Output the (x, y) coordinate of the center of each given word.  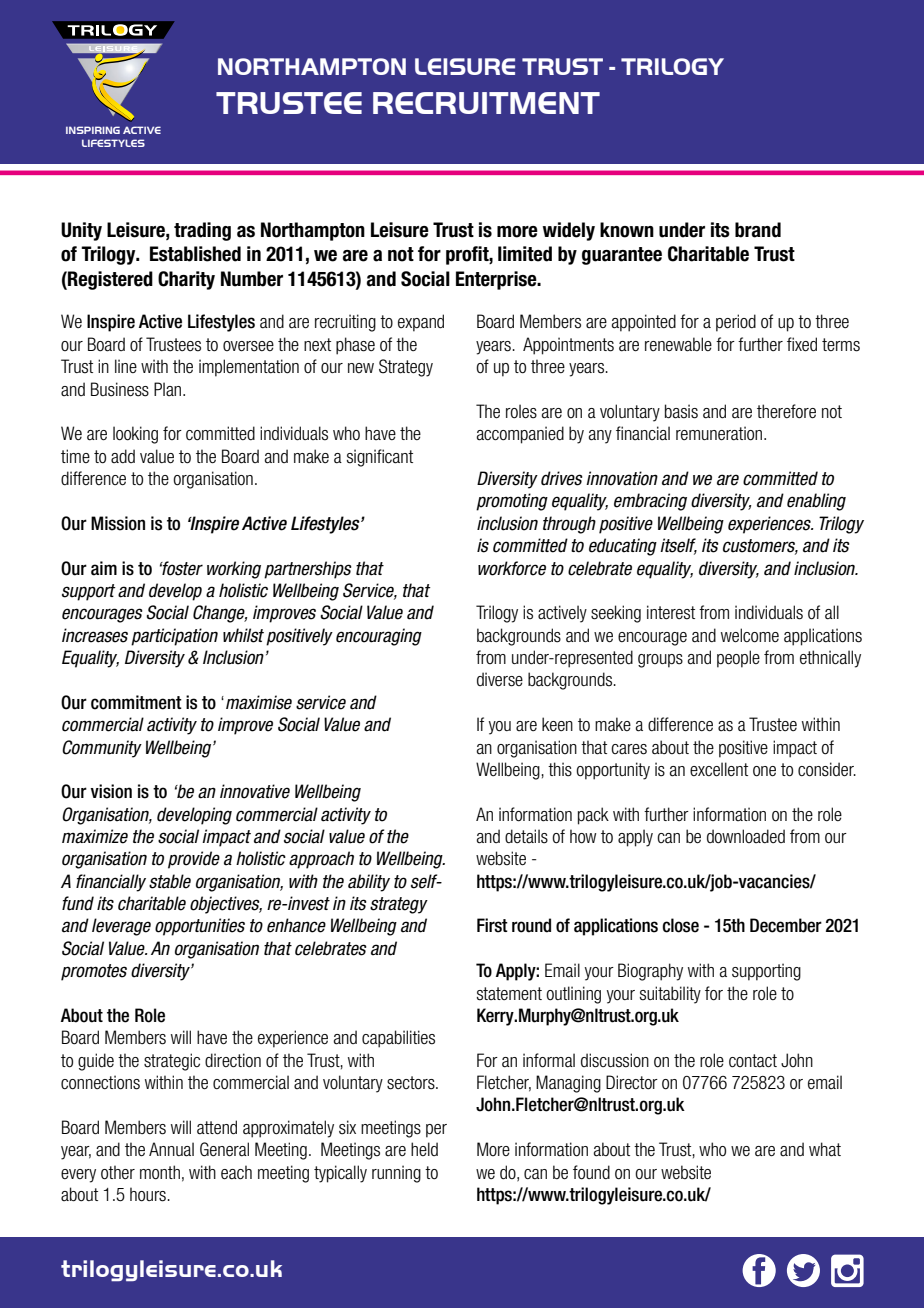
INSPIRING (93, 130)
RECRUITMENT (486, 103)
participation (174, 637)
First (492, 925)
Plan (169, 389)
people (738, 659)
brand (758, 230)
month (160, 1172)
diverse (500, 679)
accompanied (520, 435)
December (786, 925)
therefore (786, 411)
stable (170, 881)
